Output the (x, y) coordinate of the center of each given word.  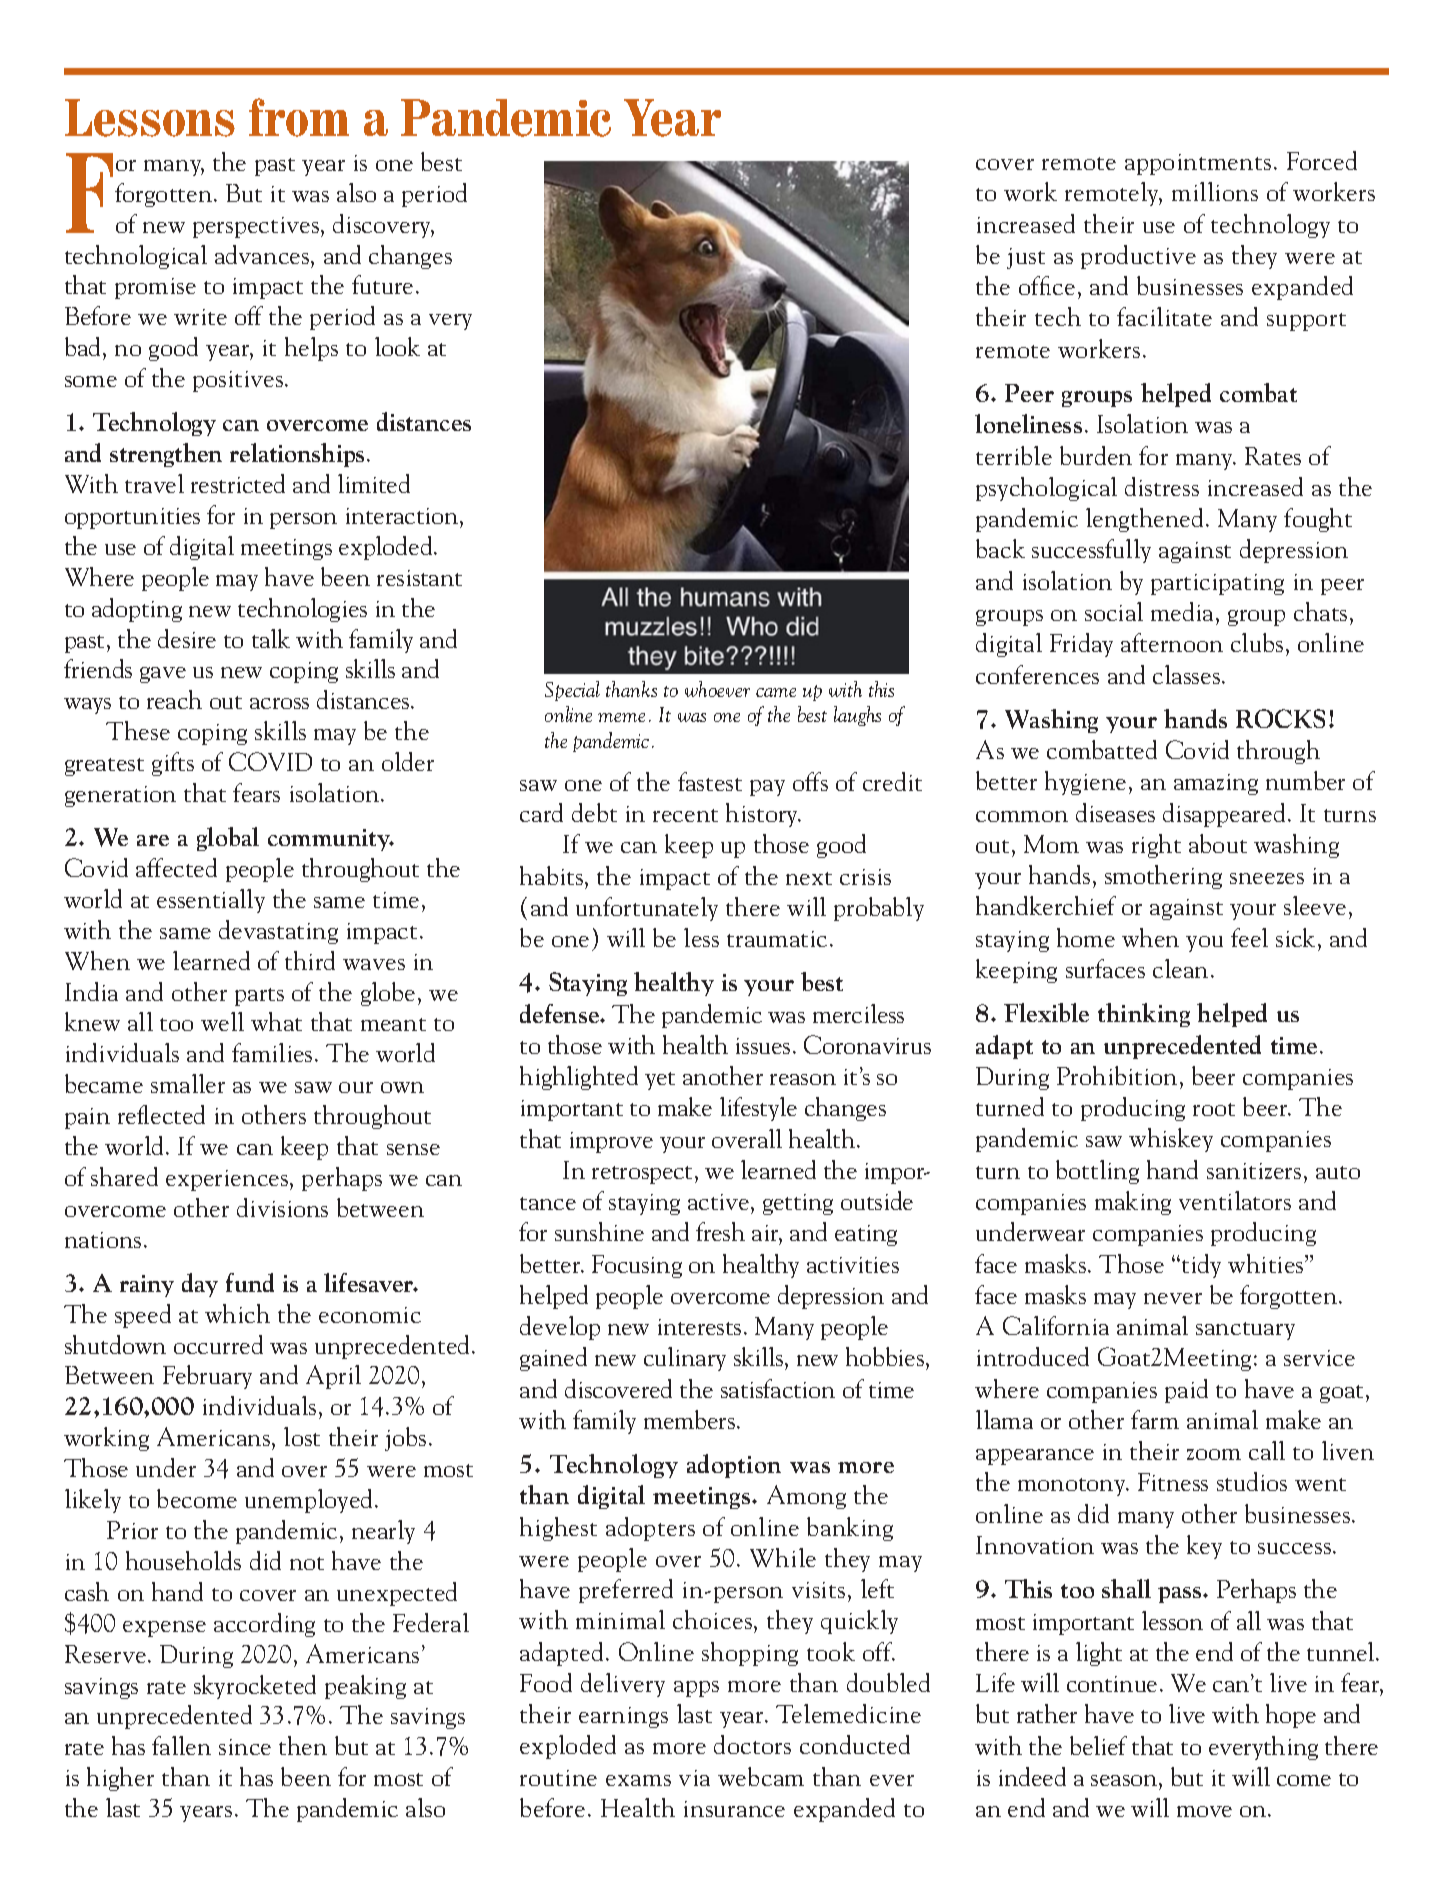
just (1026, 258)
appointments (1198, 164)
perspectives (256, 227)
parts (259, 997)
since (245, 1747)
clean (1182, 968)
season (1125, 1780)
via (694, 1778)
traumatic (777, 939)
